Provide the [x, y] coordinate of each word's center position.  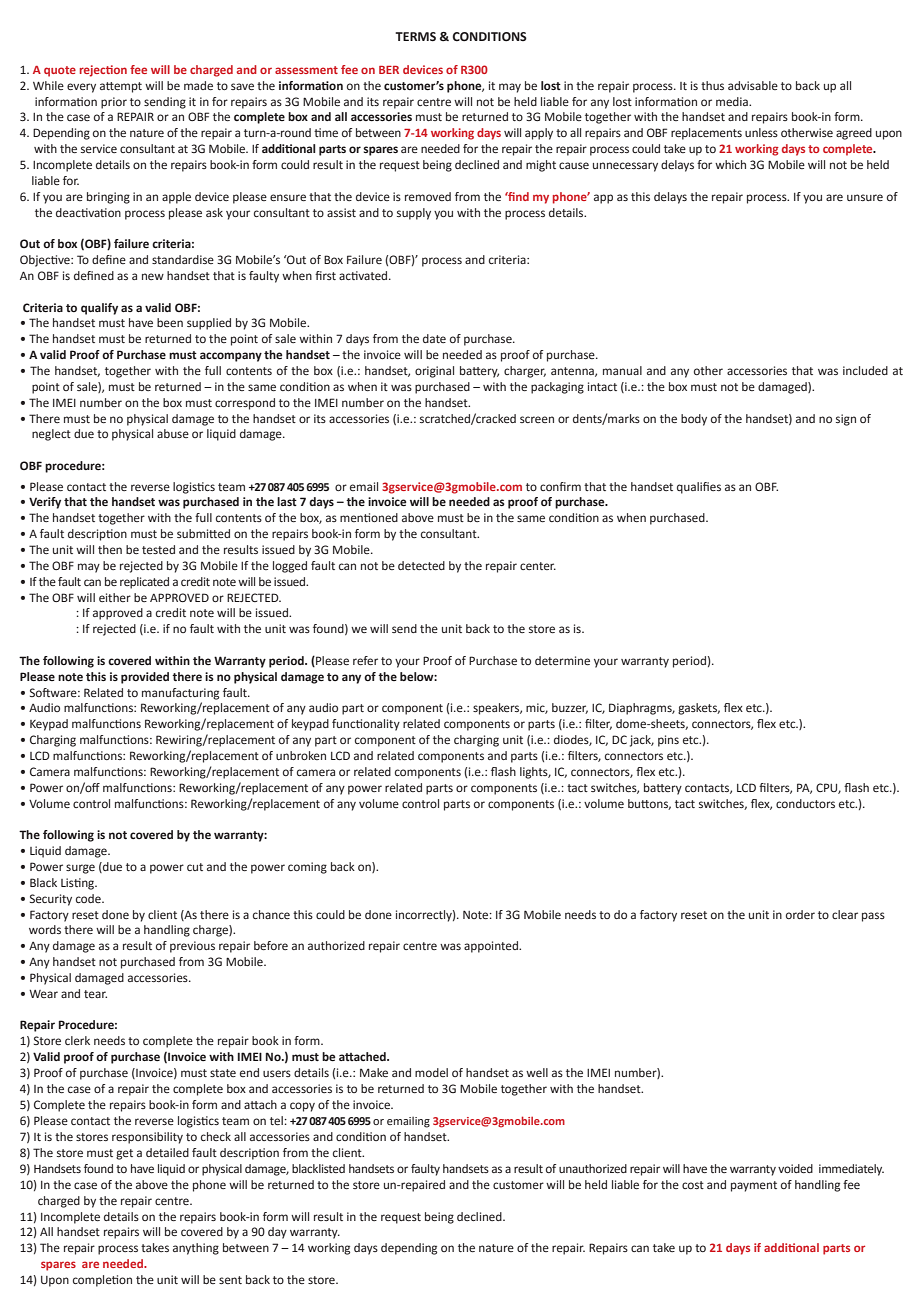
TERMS [415, 37]
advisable [753, 85]
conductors [805, 803]
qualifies [699, 488]
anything [196, 1249]
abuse [173, 433]
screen [537, 419]
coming [307, 868]
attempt [121, 87]
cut [195, 867]
